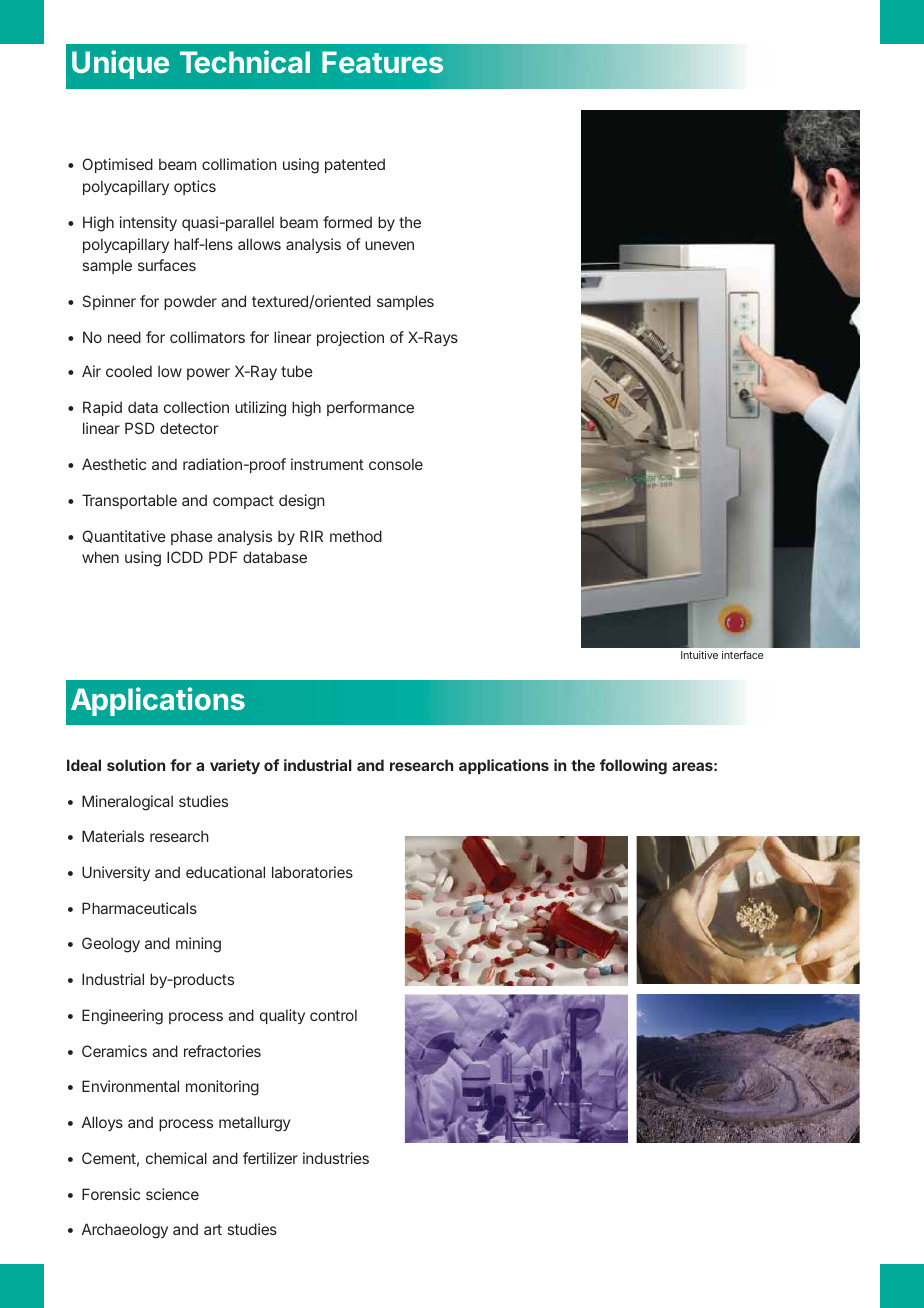 Image resolution: width=924 pixels, height=1308 pixels. What do you see at coordinates (223, 557) in the screenshot?
I see `PDF` at bounding box center [223, 557].
